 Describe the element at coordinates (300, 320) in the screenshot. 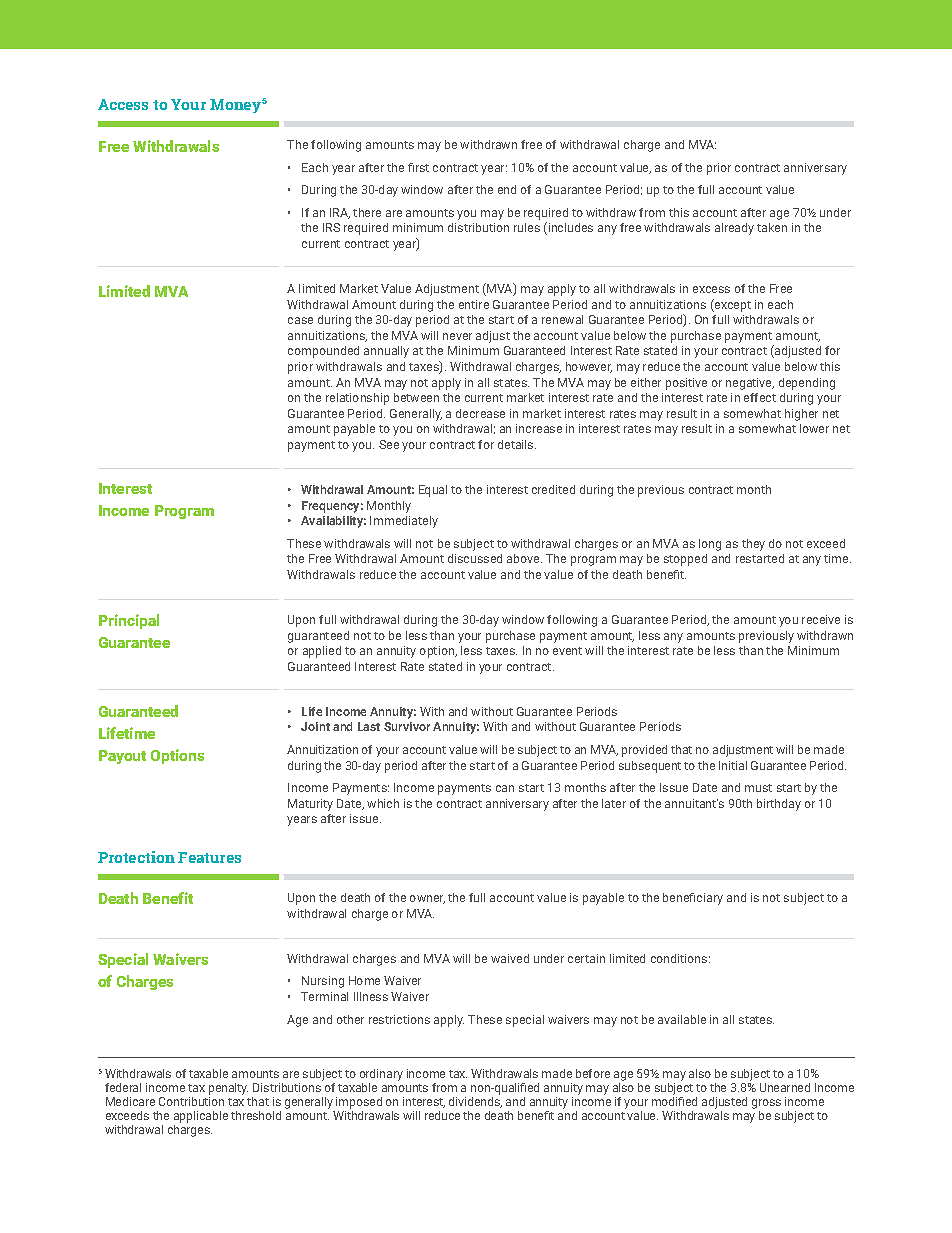

I see `case` at that location.
